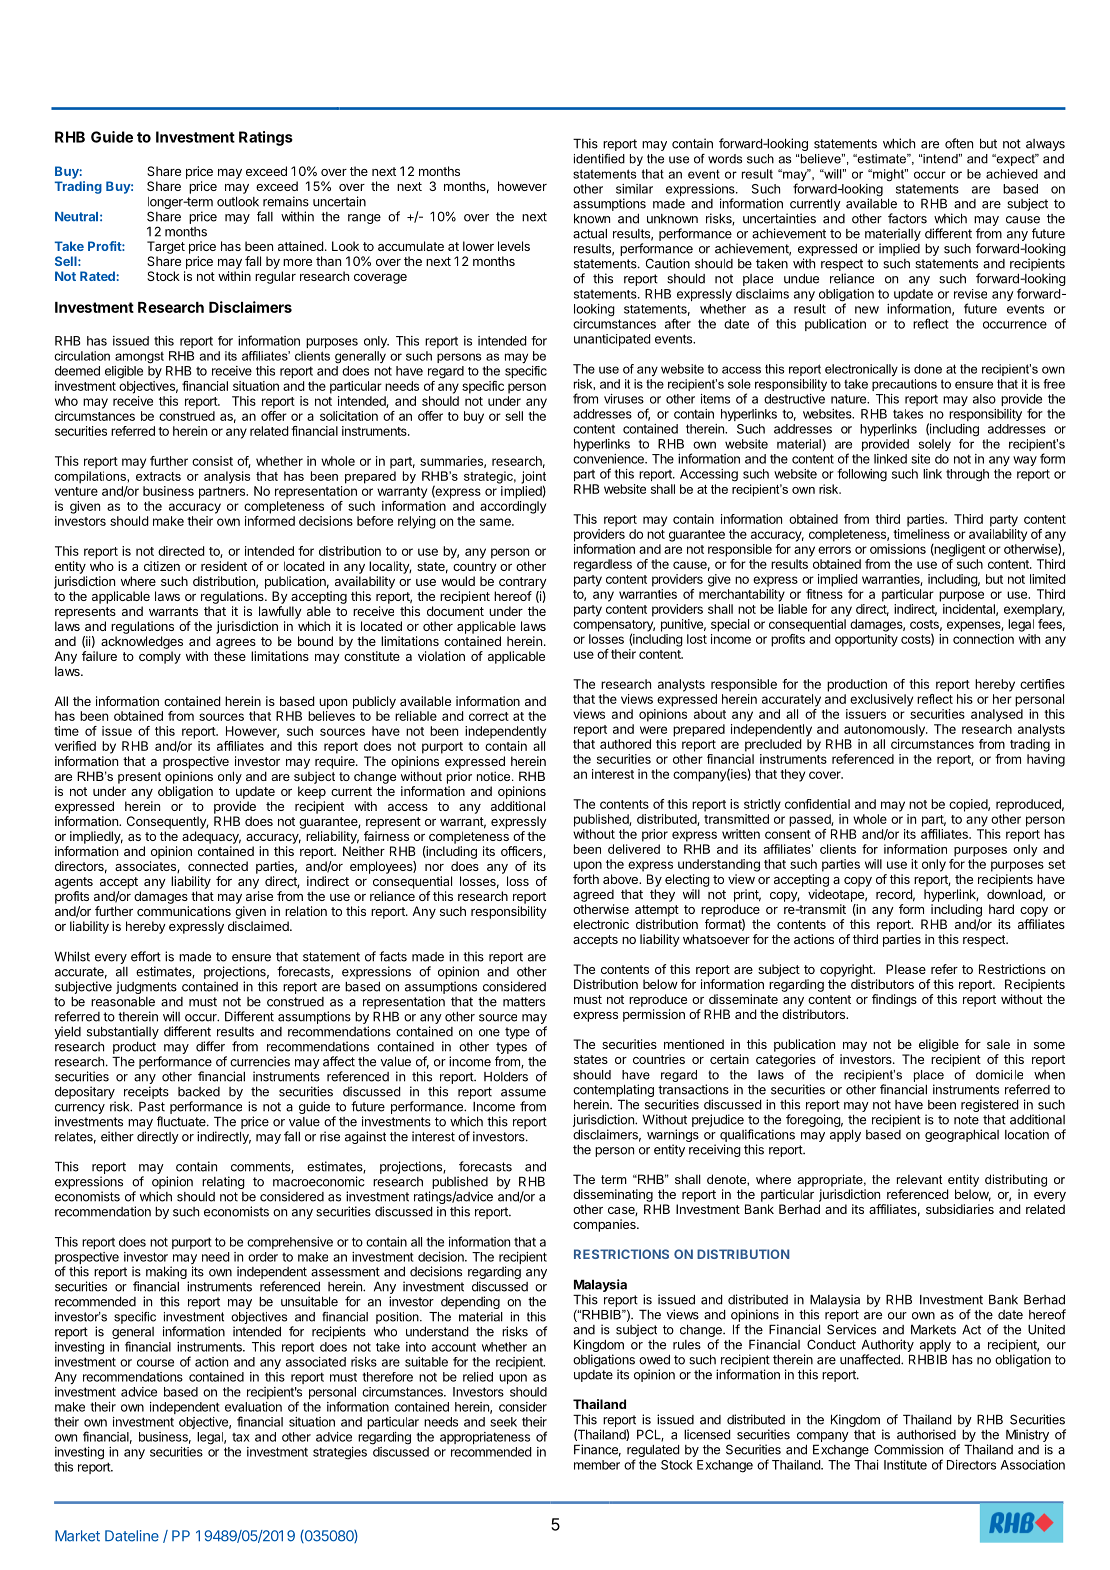 This page has height=1570, width=1110. What do you see at coordinates (241, 1437) in the page?
I see `tax` at bounding box center [241, 1437].
